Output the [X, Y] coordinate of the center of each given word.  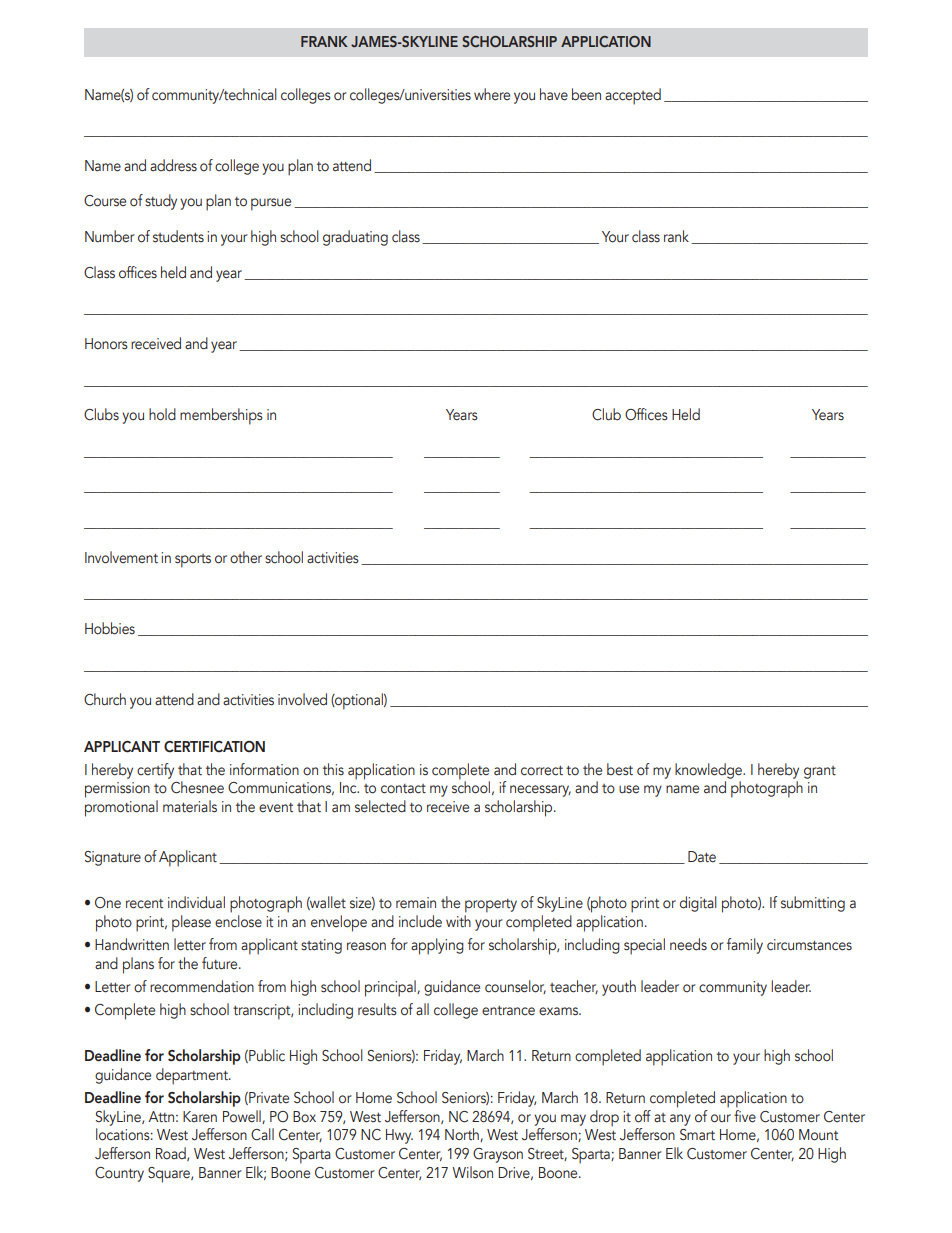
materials [190, 806]
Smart [697, 1135]
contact [403, 789]
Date [702, 857]
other [246, 557]
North [463, 1135]
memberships [221, 416]
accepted [633, 96]
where [492, 94]
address [173, 165]
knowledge [710, 771]
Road [172, 1154]
